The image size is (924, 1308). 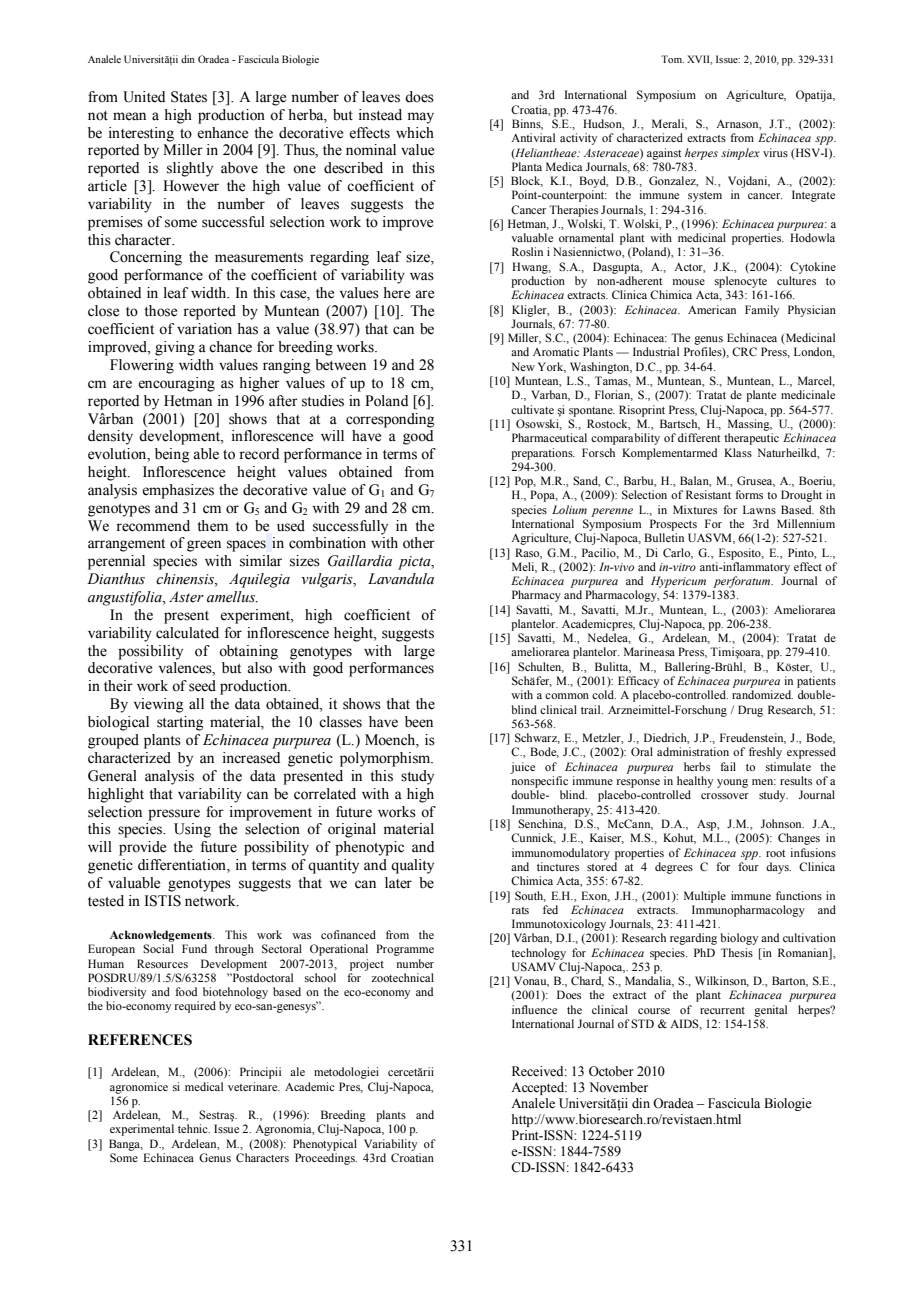 I want to click on CRC, so click(x=744, y=351).
